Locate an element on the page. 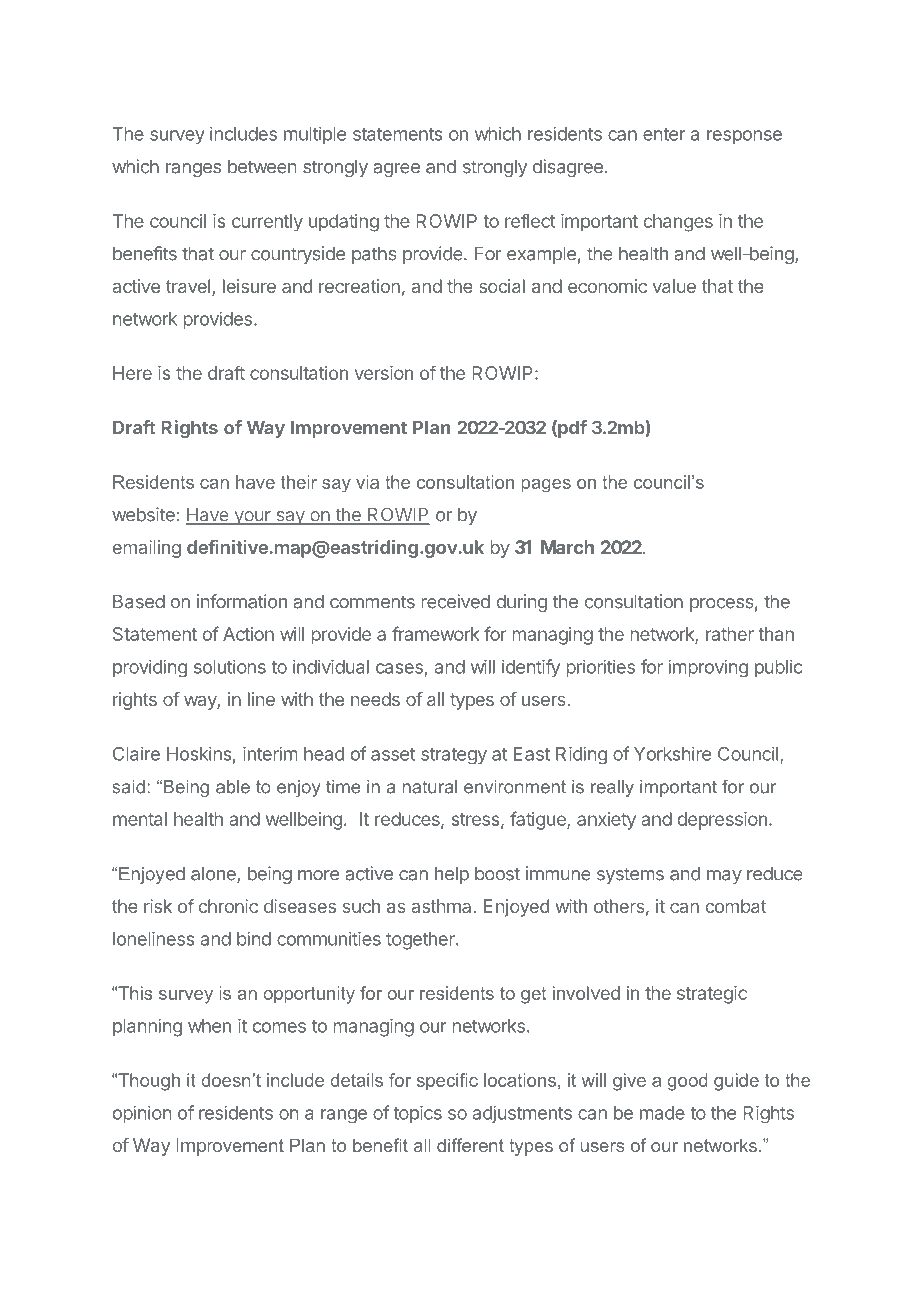 This image has width=924, height=1308. between is located at coordinates (262, 167).
